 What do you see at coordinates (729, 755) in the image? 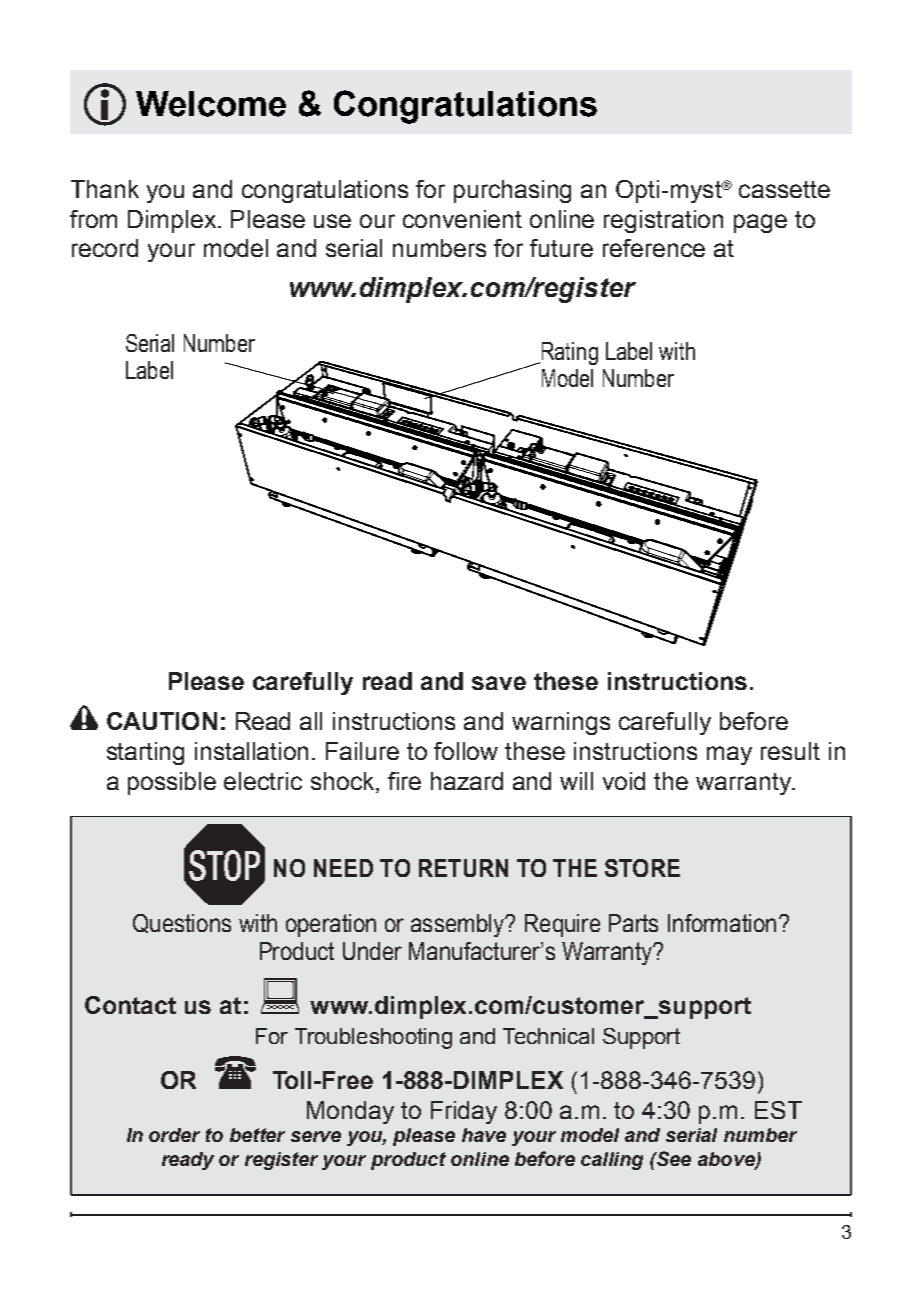
I see `may` at bounding box center [729, 755].
